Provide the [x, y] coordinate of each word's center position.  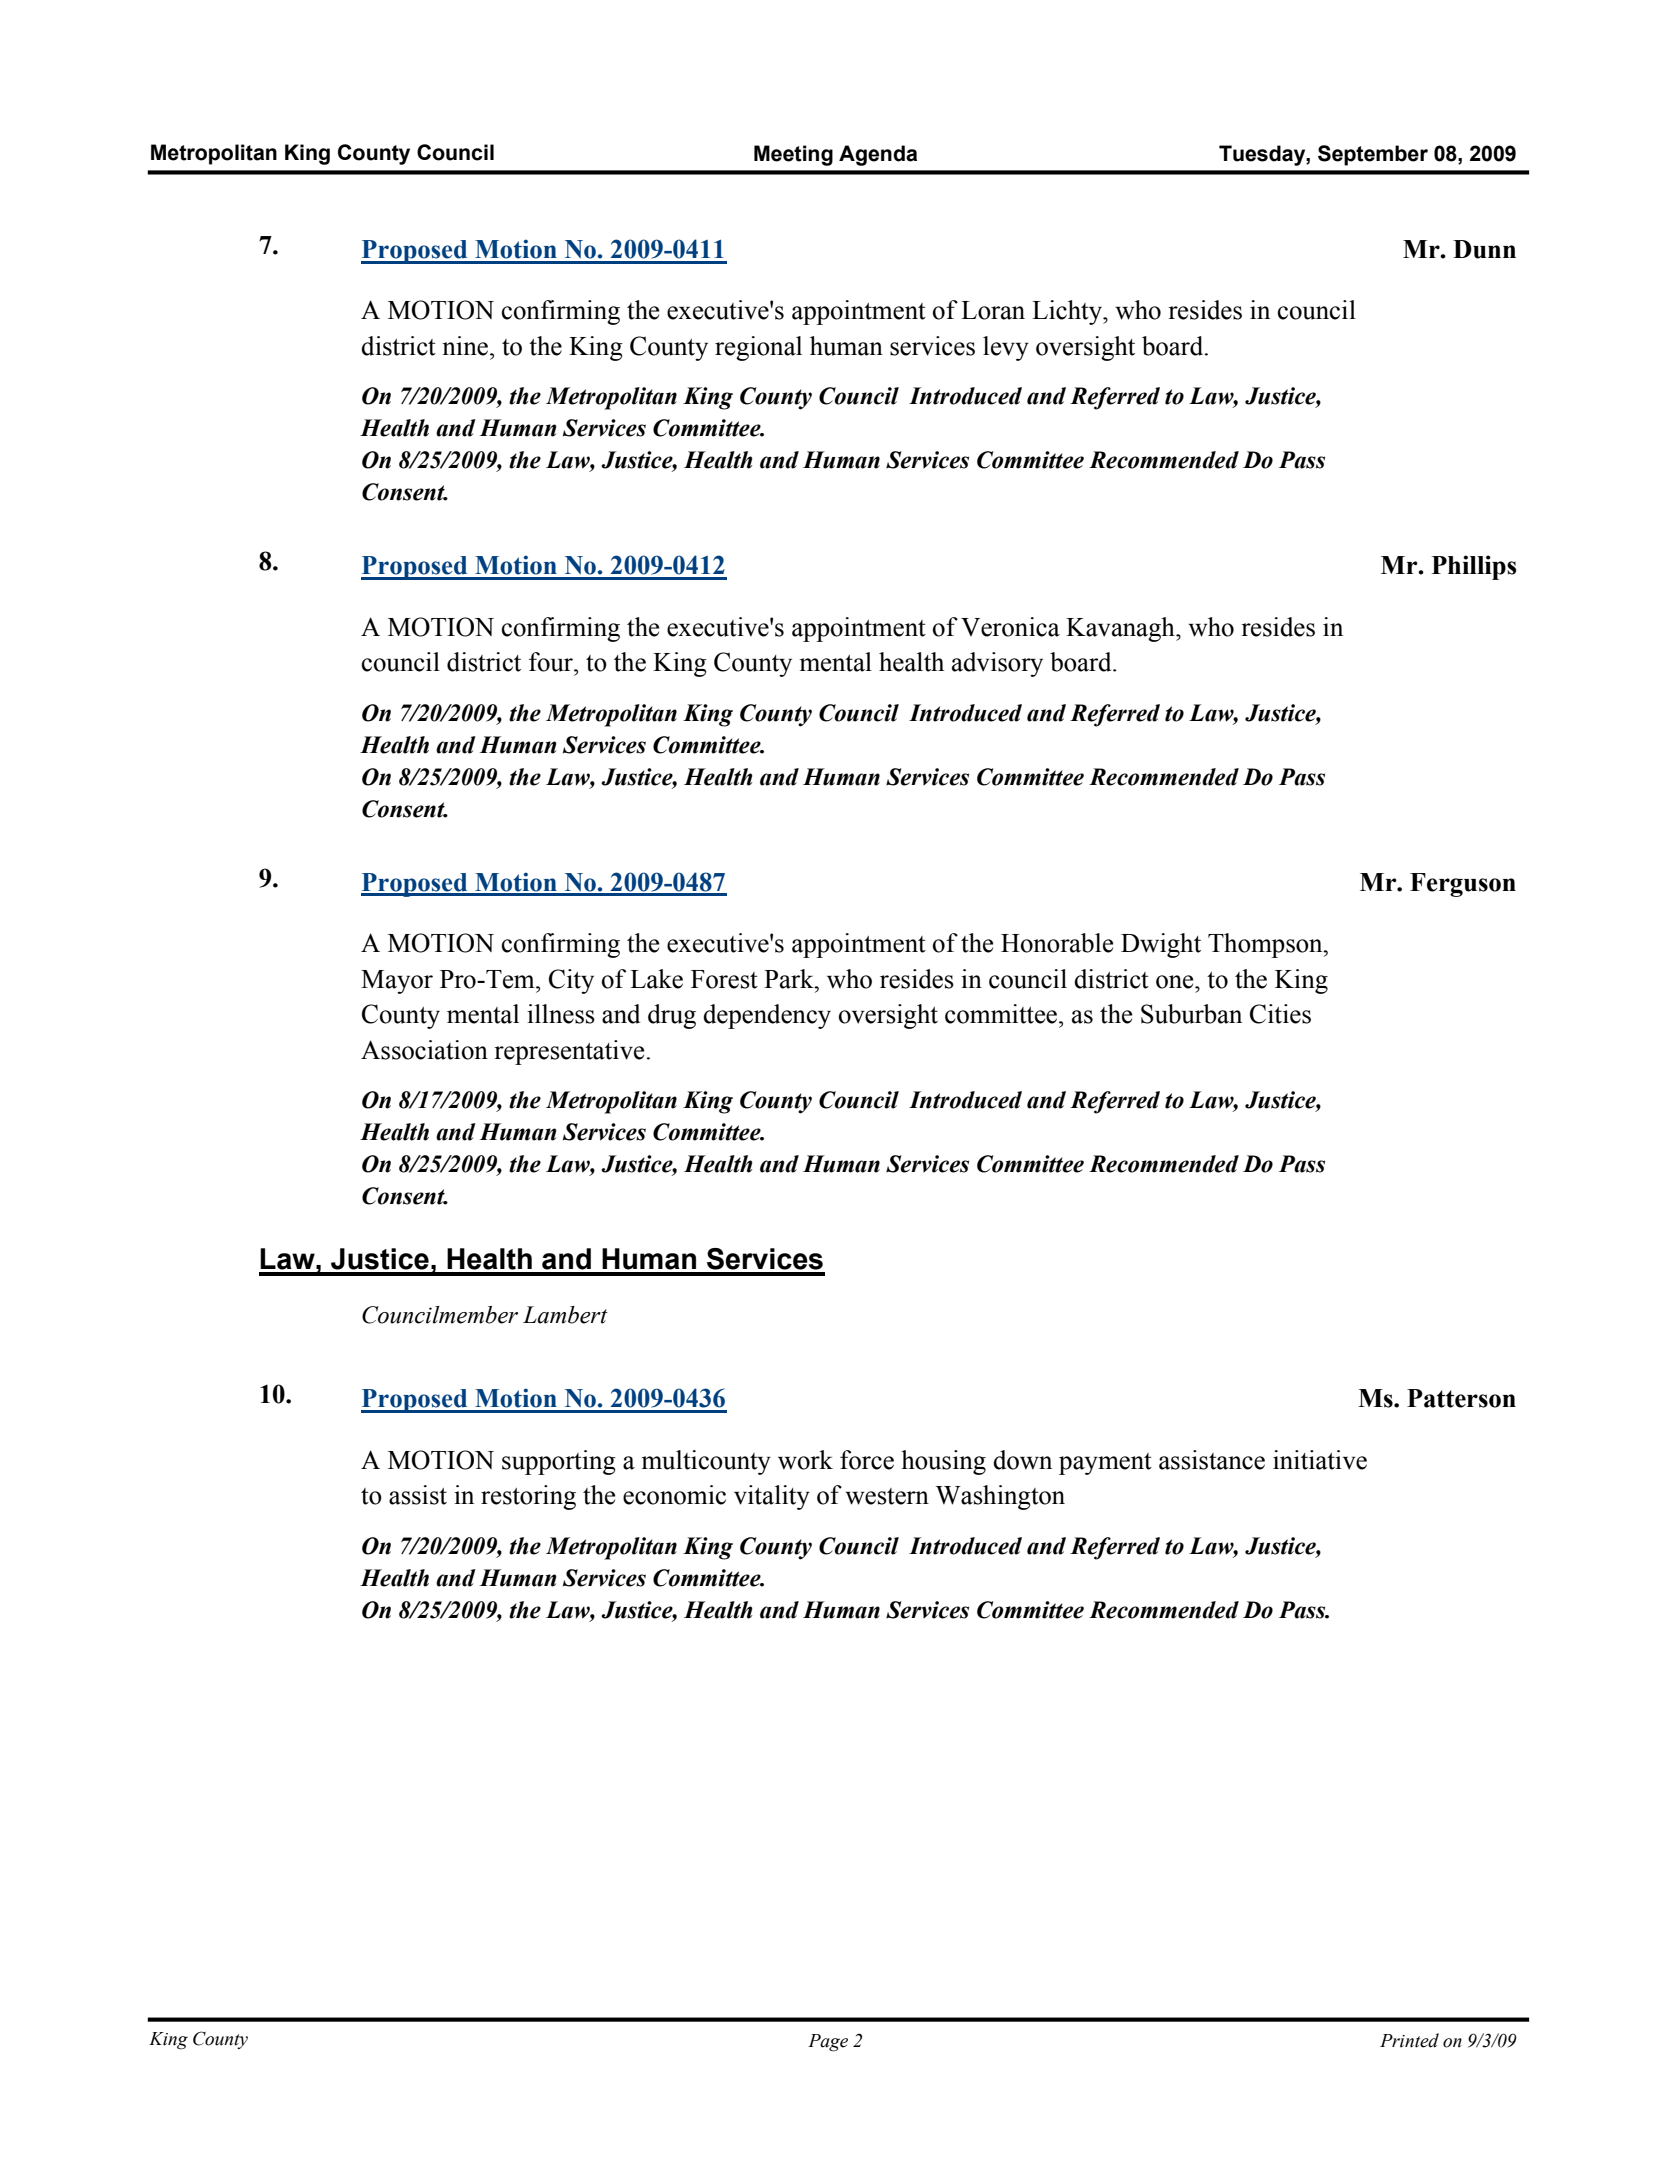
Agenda [878, 155]
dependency [767, 1016]
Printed [1409, 2040]
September [1373, 155]
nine [465, 346]
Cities [1280, 1014]
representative [569, 1052]
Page [828, 2043]
